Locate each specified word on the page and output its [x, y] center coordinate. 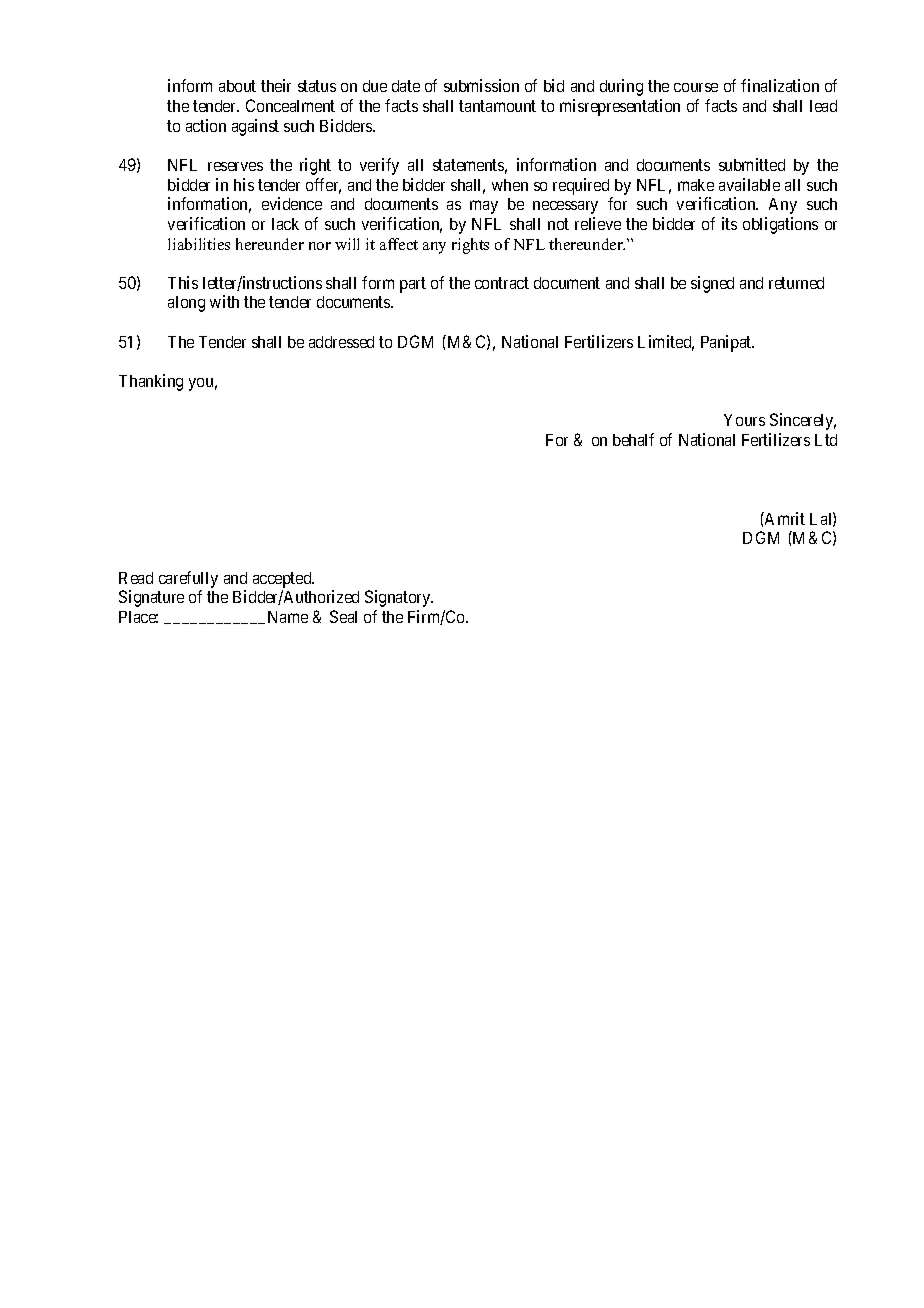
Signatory [399, 598]
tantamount [497, 106]
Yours [744, 420]
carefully [188, 579]
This [183, 282]
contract [502, 283]
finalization [780, 85]
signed [712, 284]
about [237, 86]
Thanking [151, 382]
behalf [633, 439]
